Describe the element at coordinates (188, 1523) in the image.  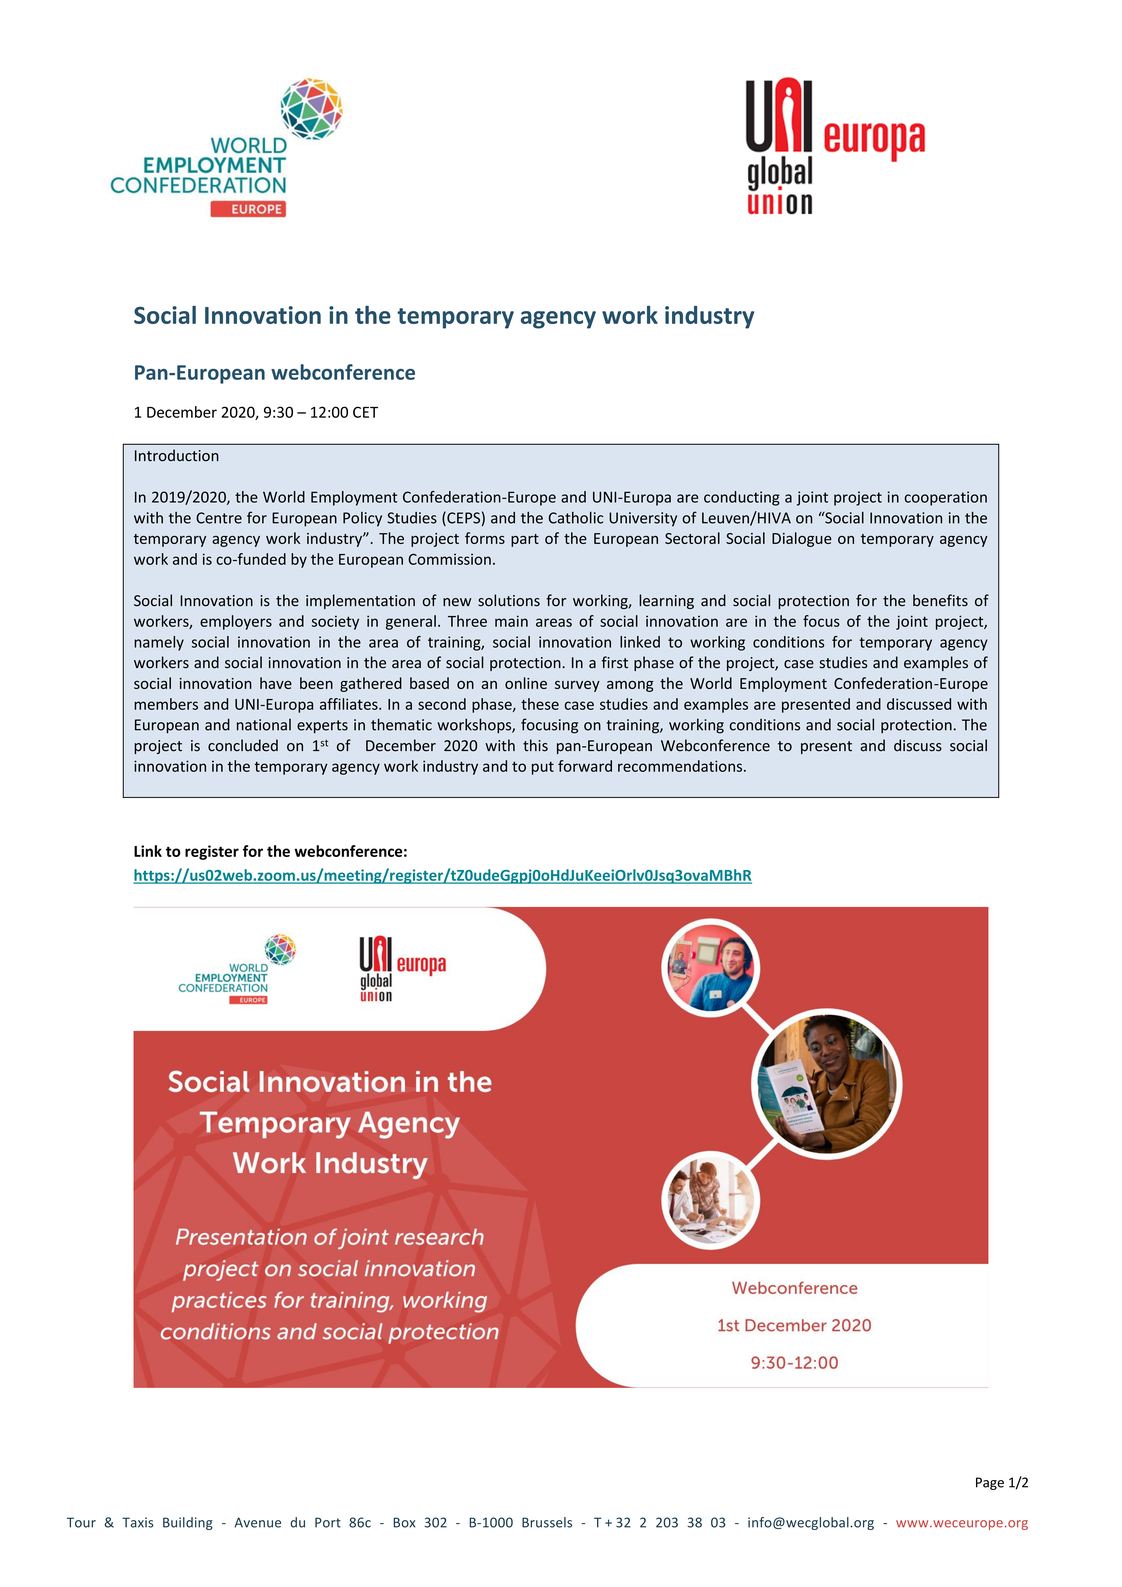
I see `Building` at that location.
